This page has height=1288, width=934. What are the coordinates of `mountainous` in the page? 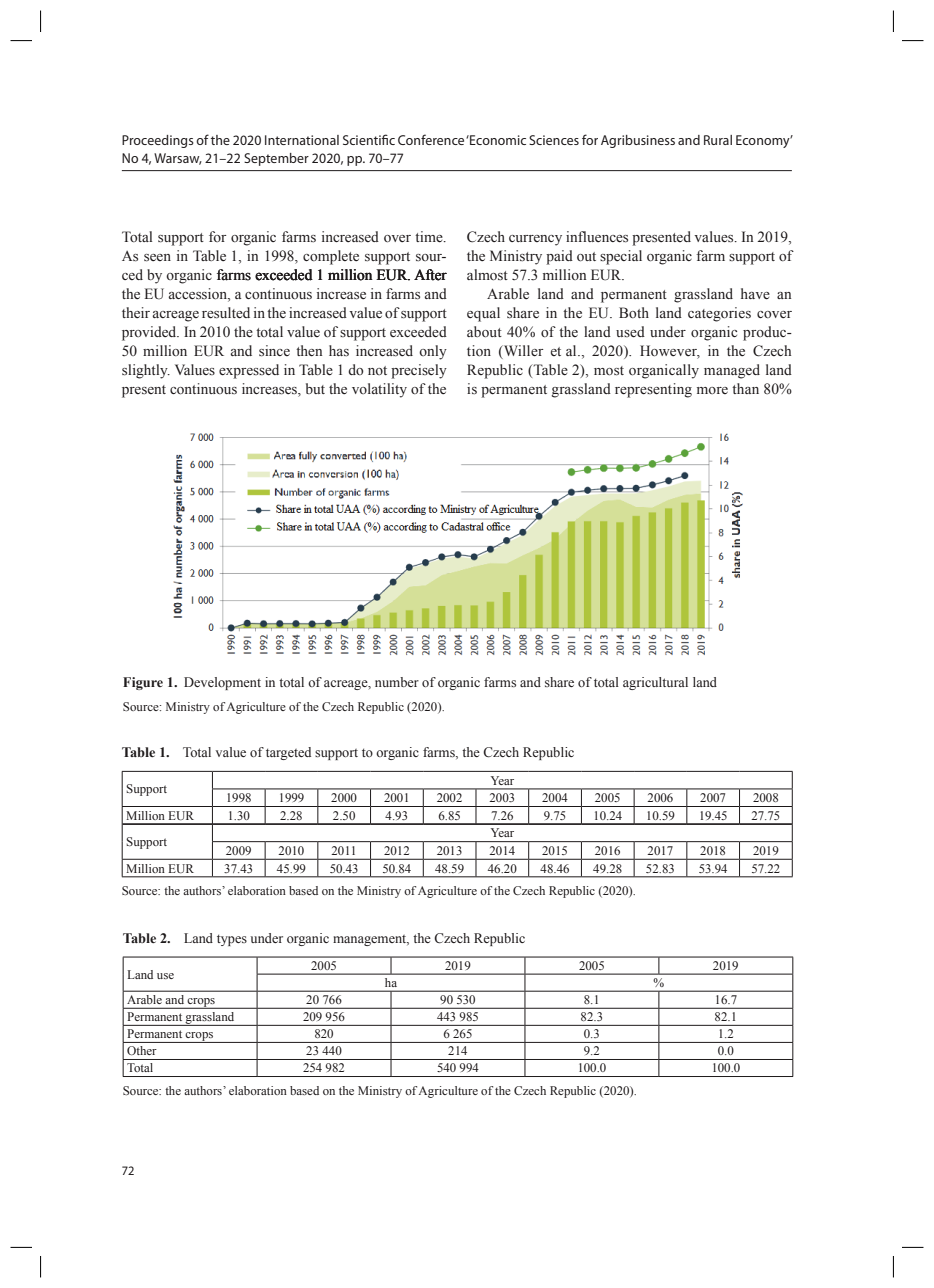 It's located at (656, 973).
